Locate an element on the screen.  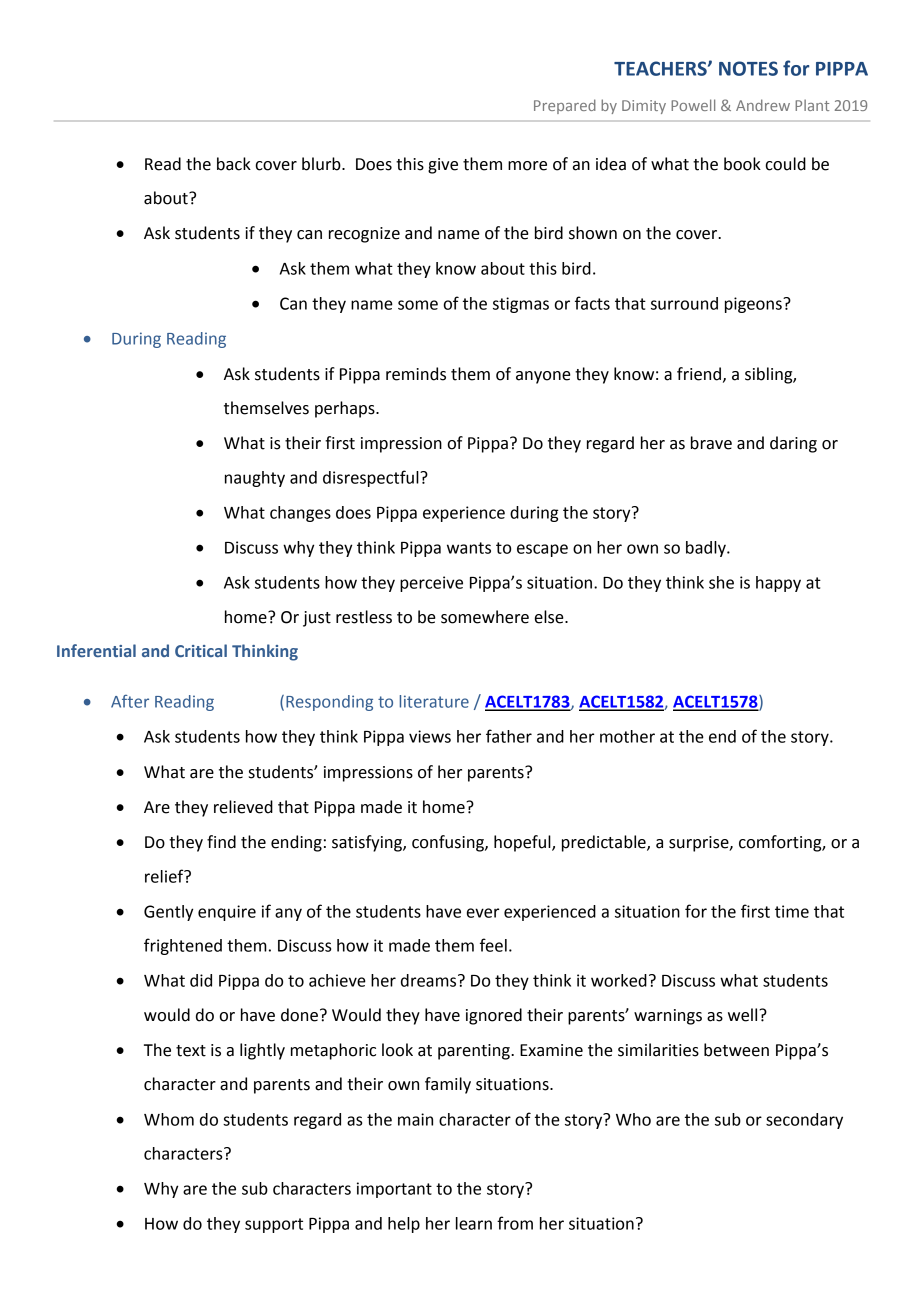
time is located at coordinates (792, 911).
